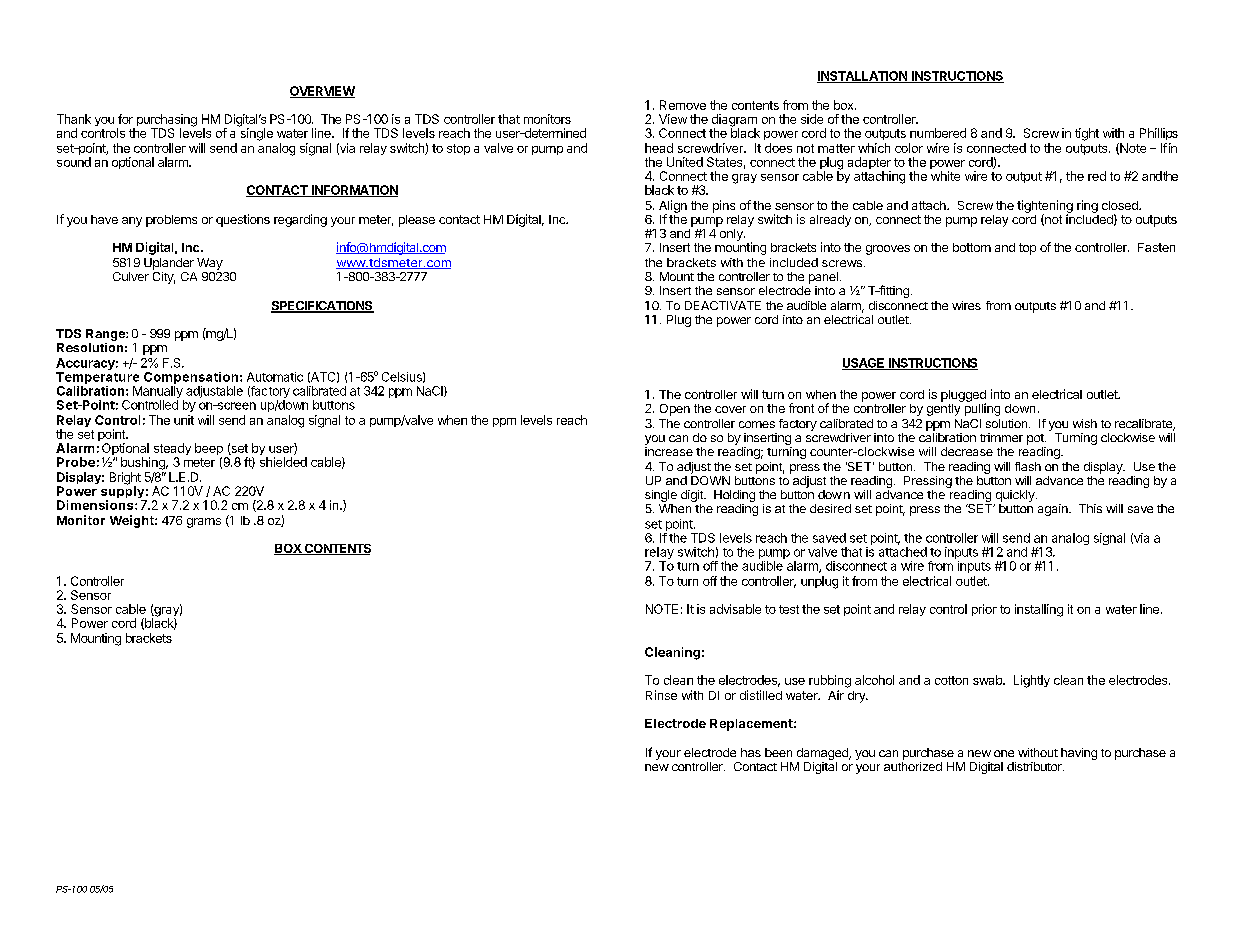 Image resolution: width=1233 pixels, height=952 pixels. What do you see at coordinates (683, 105) in the screenshot?
I see `Remove` at bounding box center [683, 105].
